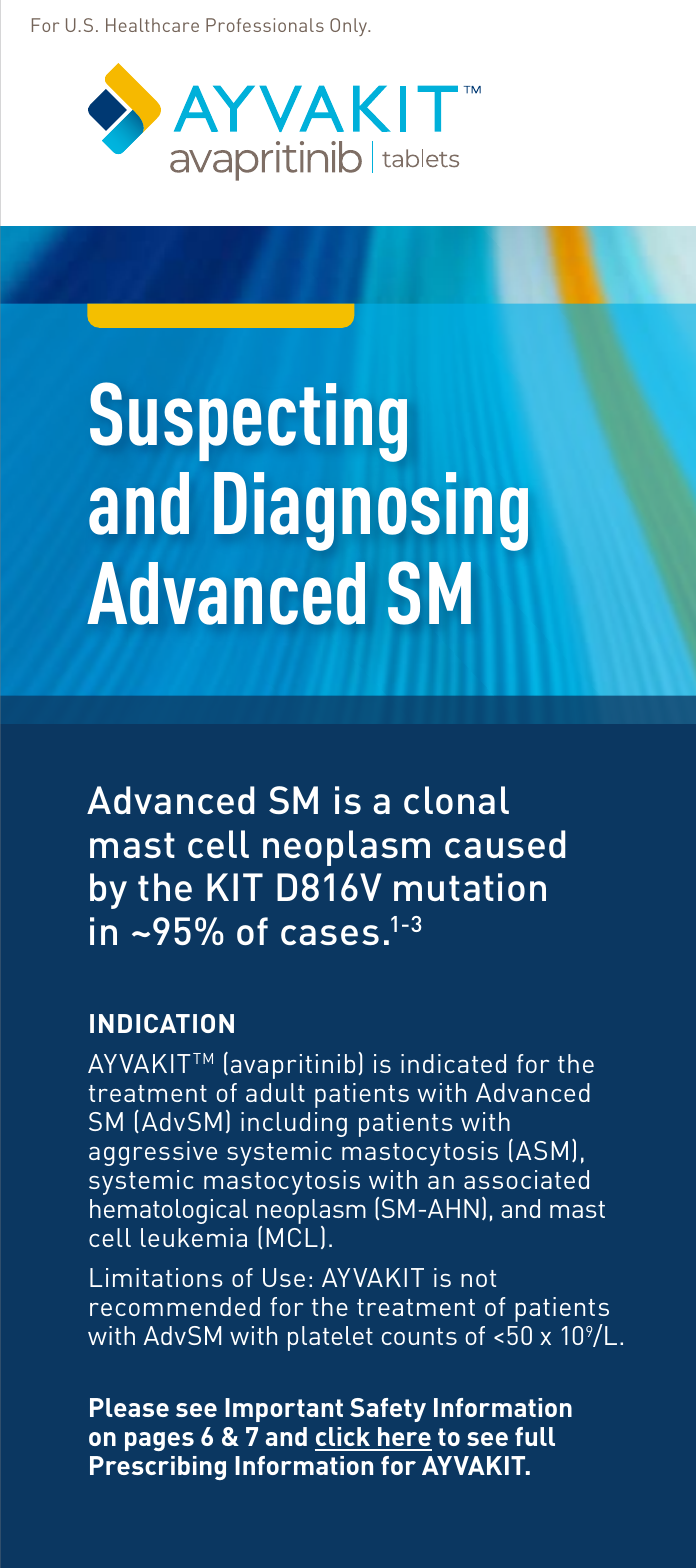 The width and height of the screenshot is (696, 1568). I want to click on Only, so click(350, 27).
